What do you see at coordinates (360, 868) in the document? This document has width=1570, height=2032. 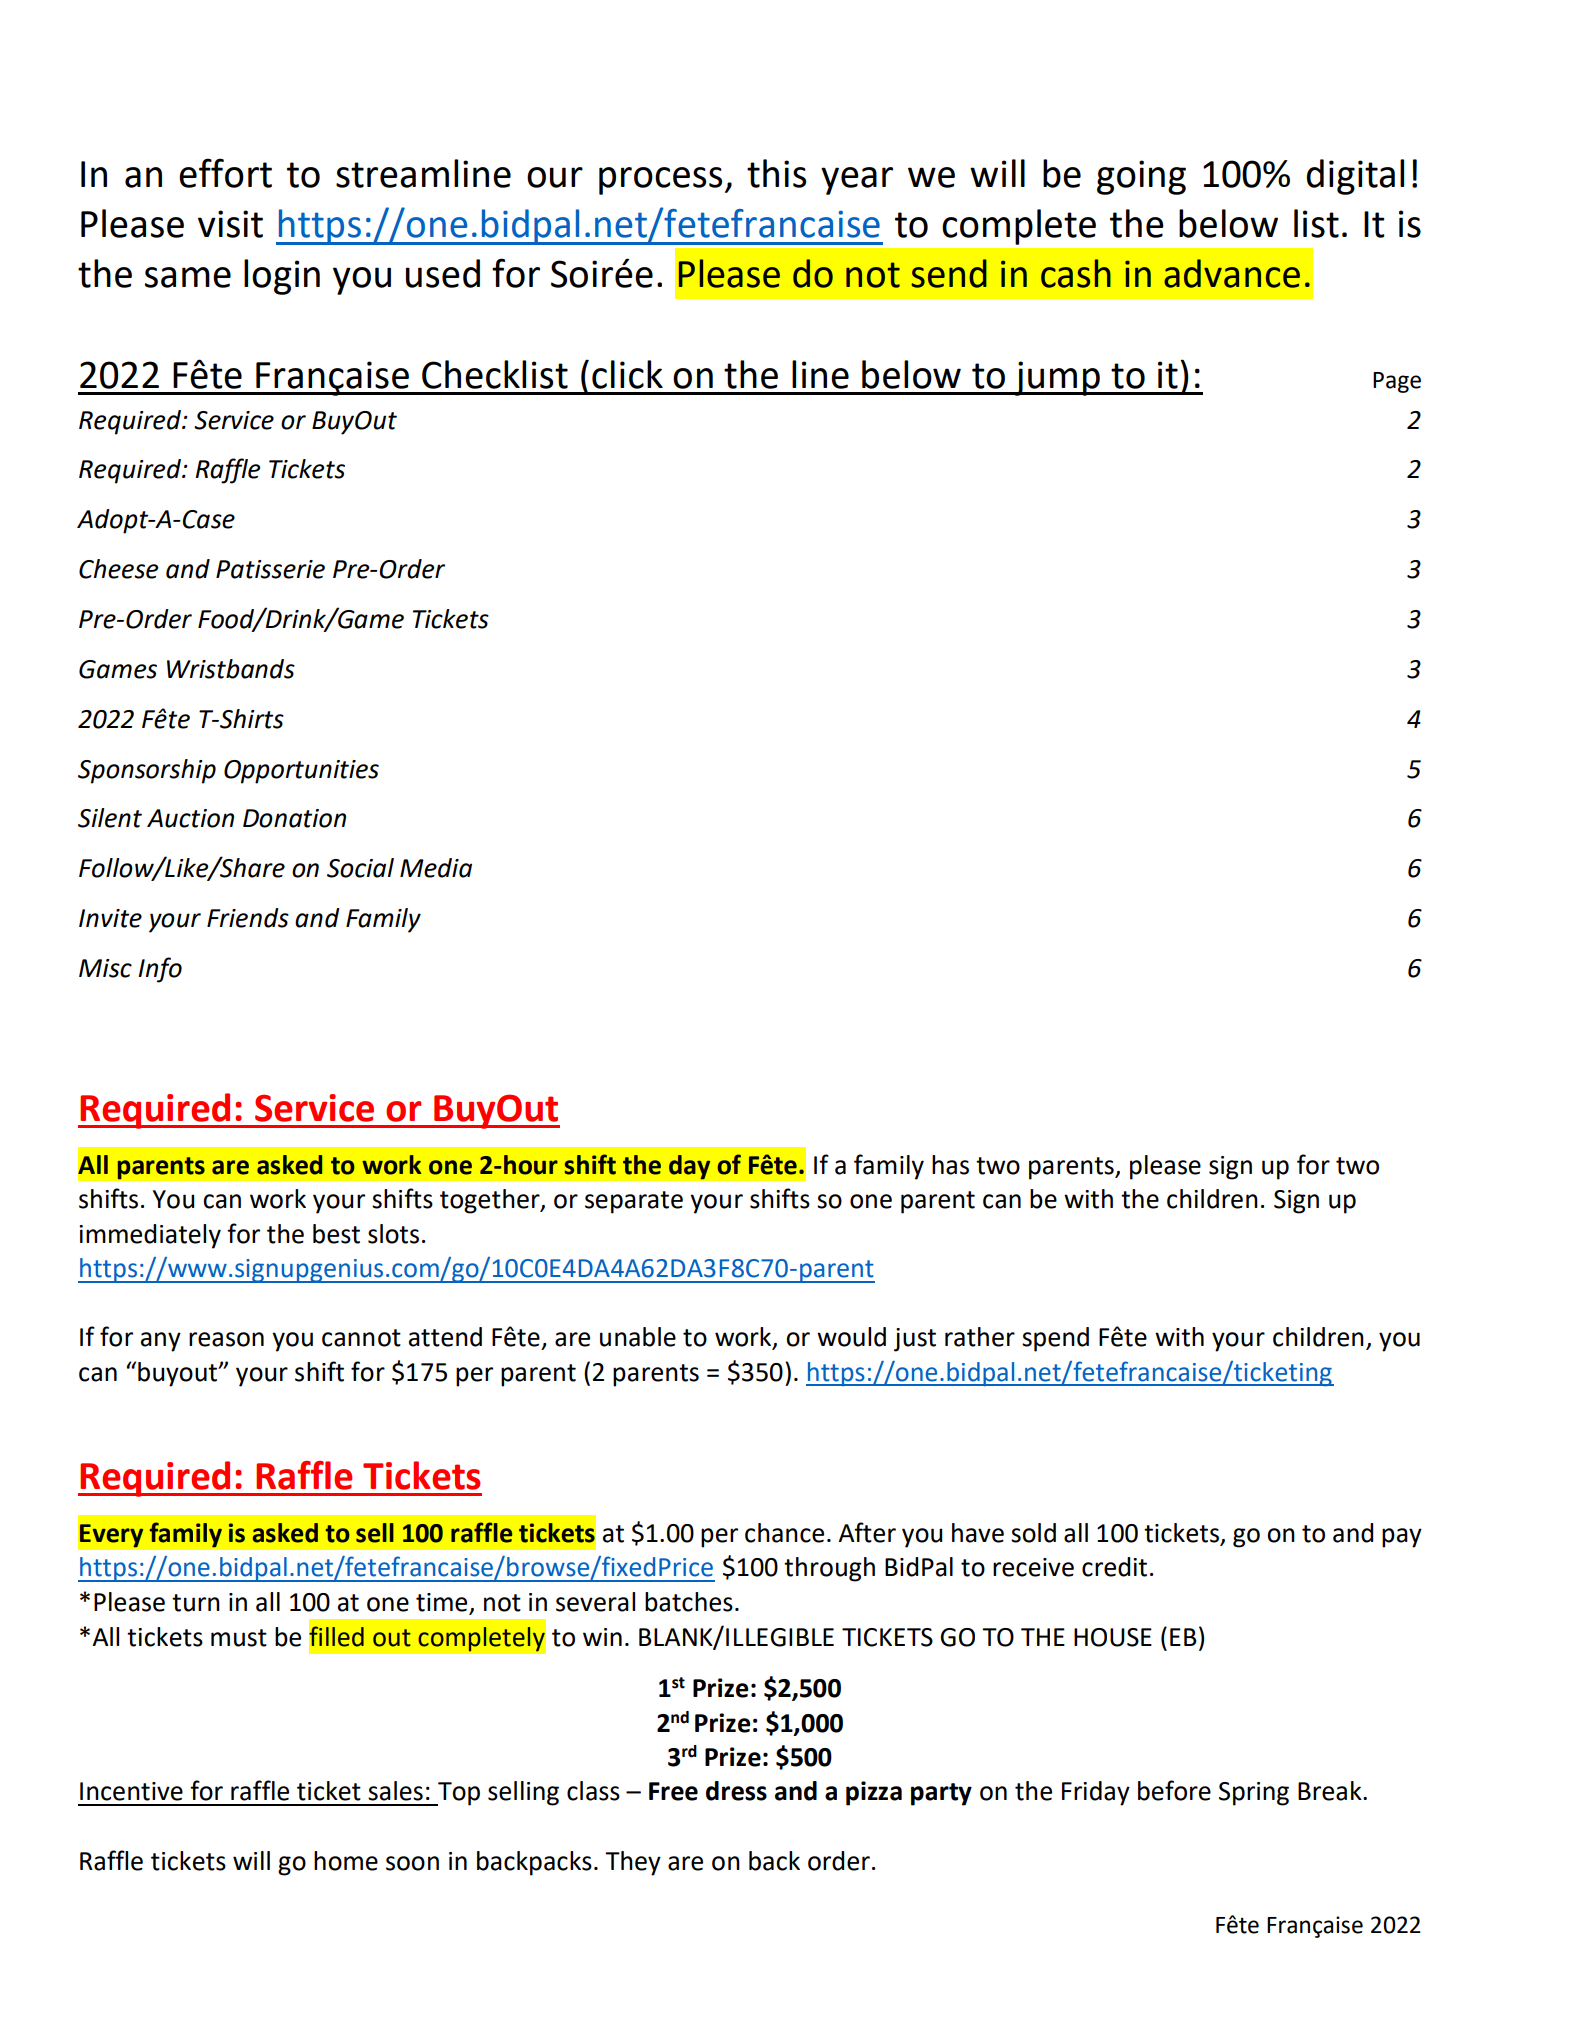 I see `Social` at bounding box center [360, 868].
